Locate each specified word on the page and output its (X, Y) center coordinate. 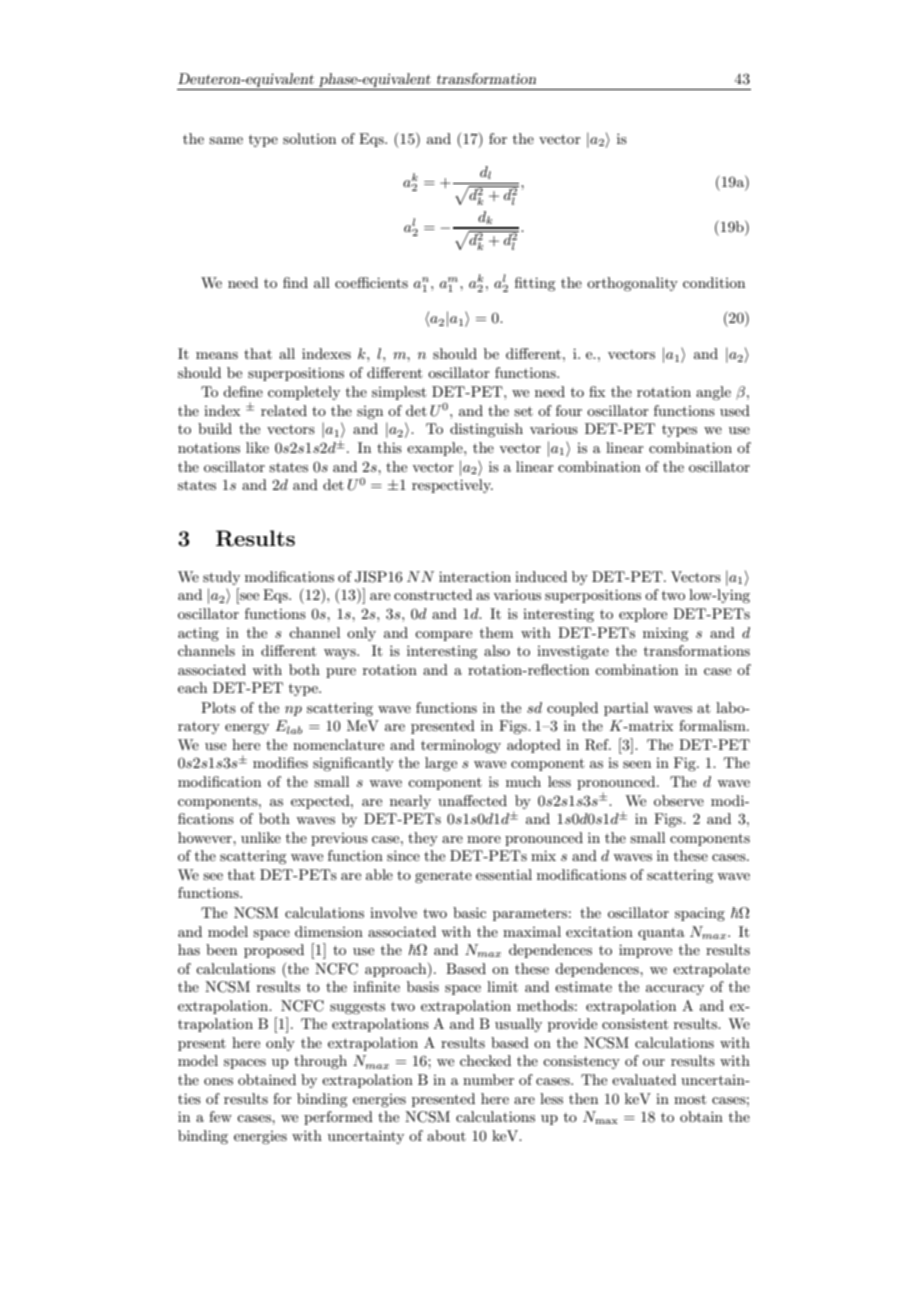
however (206, 837)
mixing (665, 634)
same (226, 140)
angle (713, 393)
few (220, 1116)
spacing (700, 914)
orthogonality (632, 284)
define (243, 391)
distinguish (486, 430)
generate (443, 876)
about (446, 1135)
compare (443, 636)
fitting (535, 284)
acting (198, 634)
